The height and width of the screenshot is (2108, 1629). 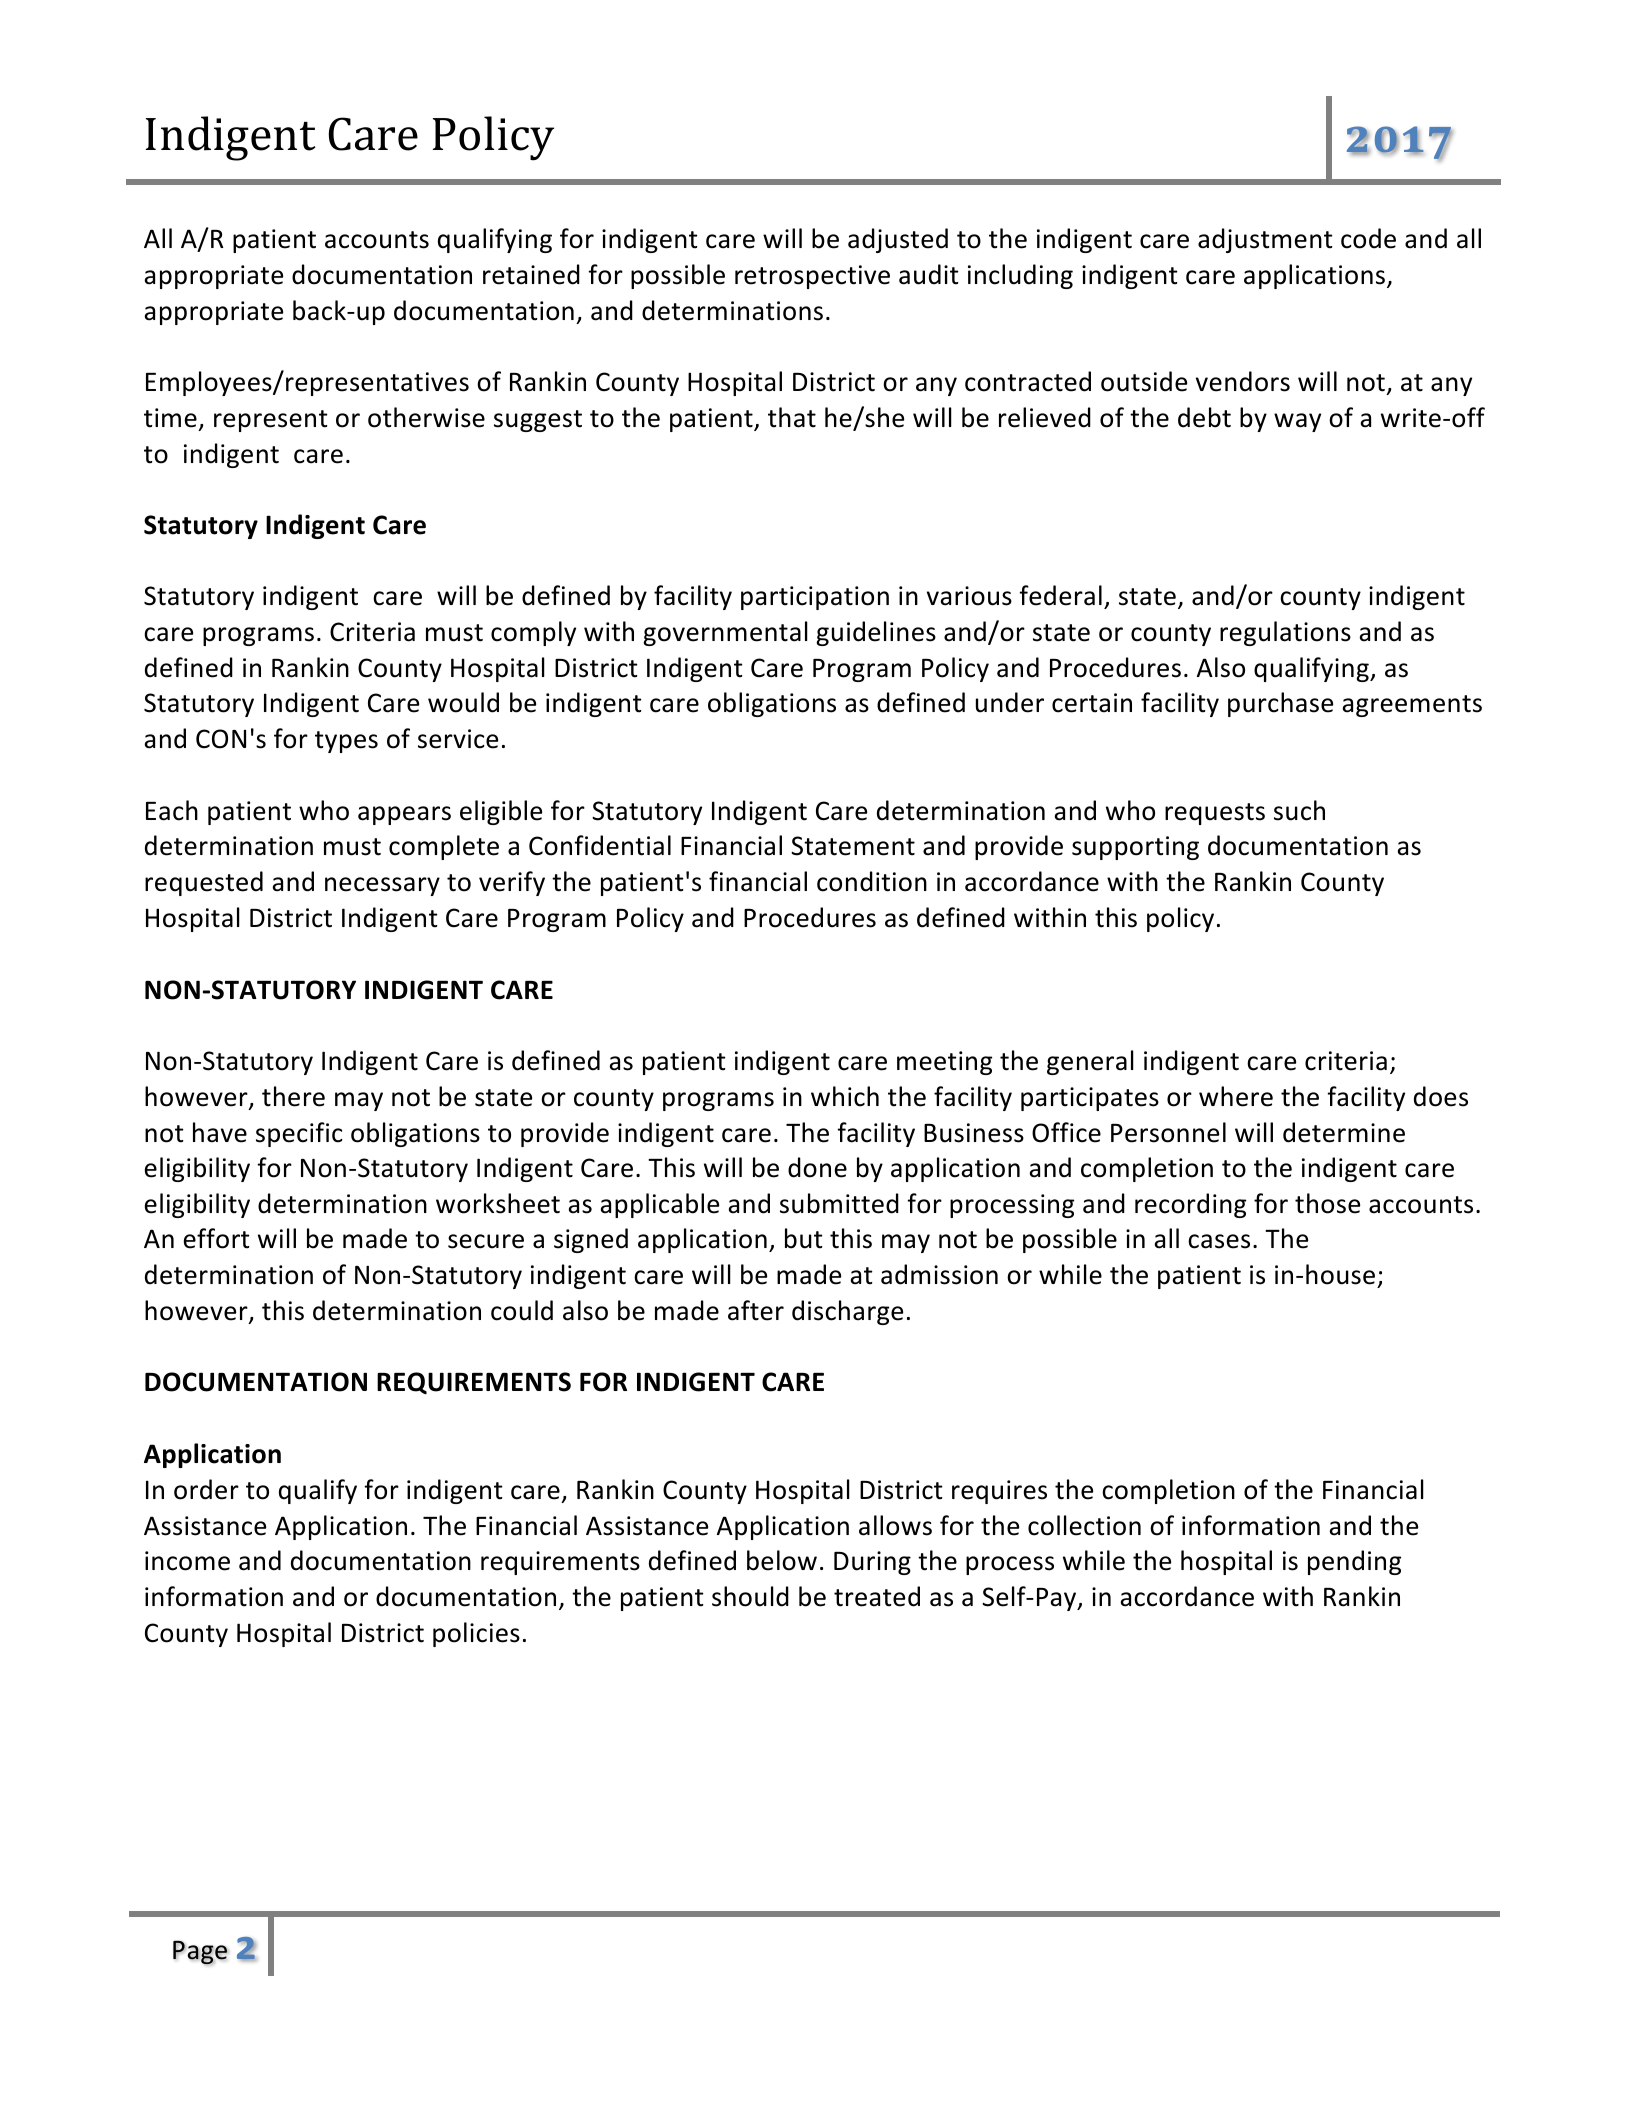 I want to click on order, so click(x=206, y=1489).
